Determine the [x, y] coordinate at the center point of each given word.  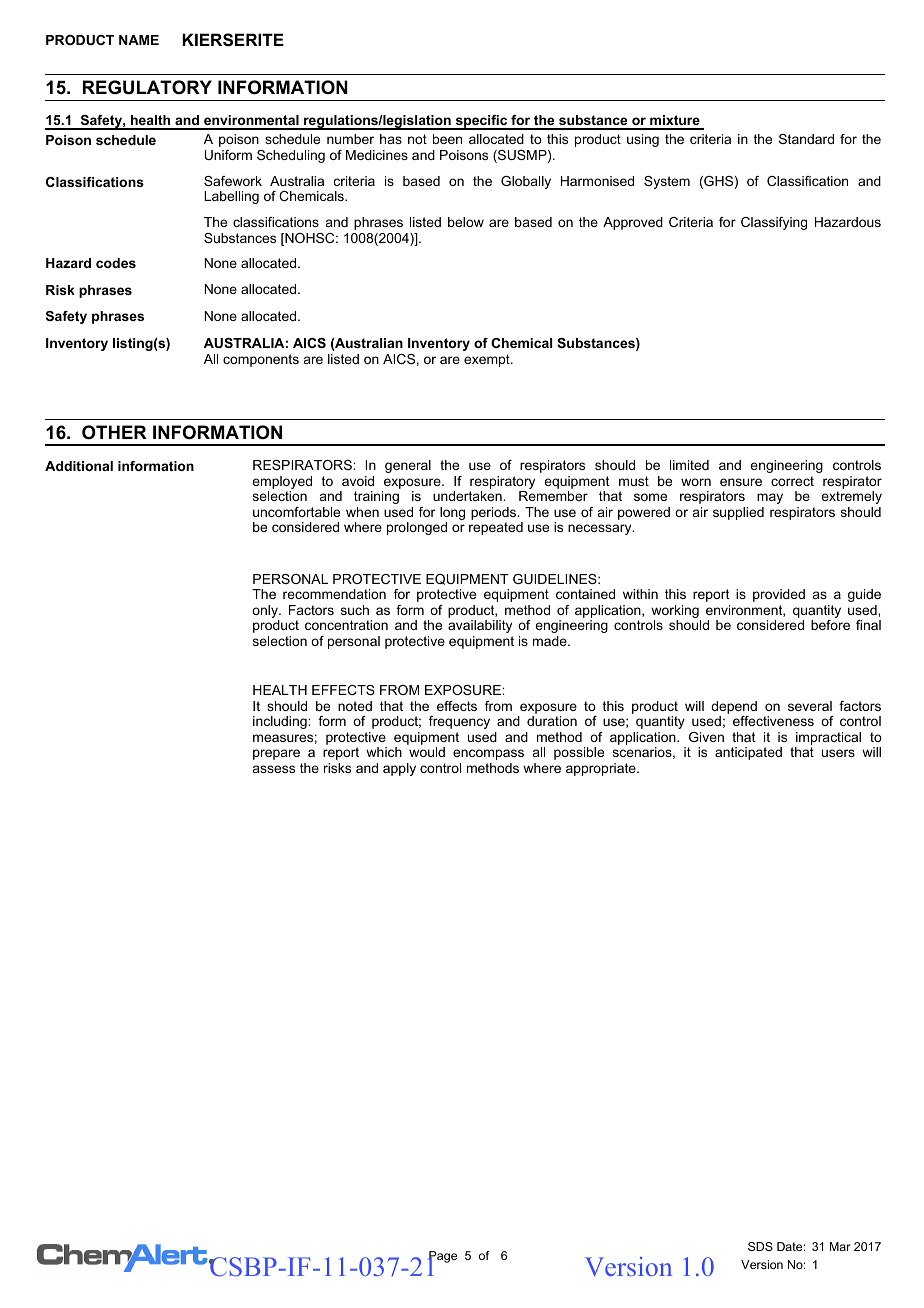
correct [792, 481]
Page [442, 1258]
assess [274, 769]
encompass [488, 754]
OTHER [114, 432]
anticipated [748, 753]
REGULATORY [147, 87]
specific [481, 122]
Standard [806, 139]
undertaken [468, 496]
